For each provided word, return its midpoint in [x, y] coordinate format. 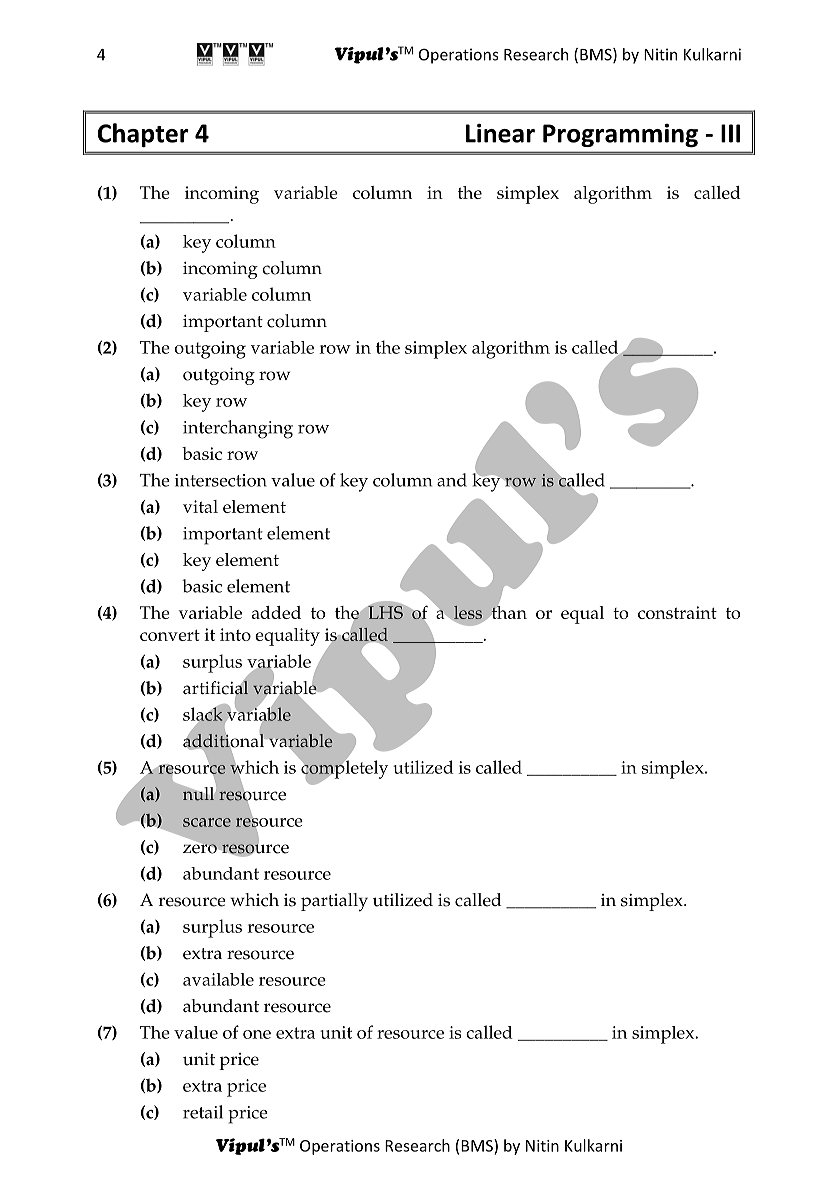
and [452, 480]
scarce [207, 822]
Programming [620, 135]
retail [203, 1112]
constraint [677, 612]
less [468, 614]
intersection [221, 480]
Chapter [143, 135]
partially [334, 902]
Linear [500, 133]
